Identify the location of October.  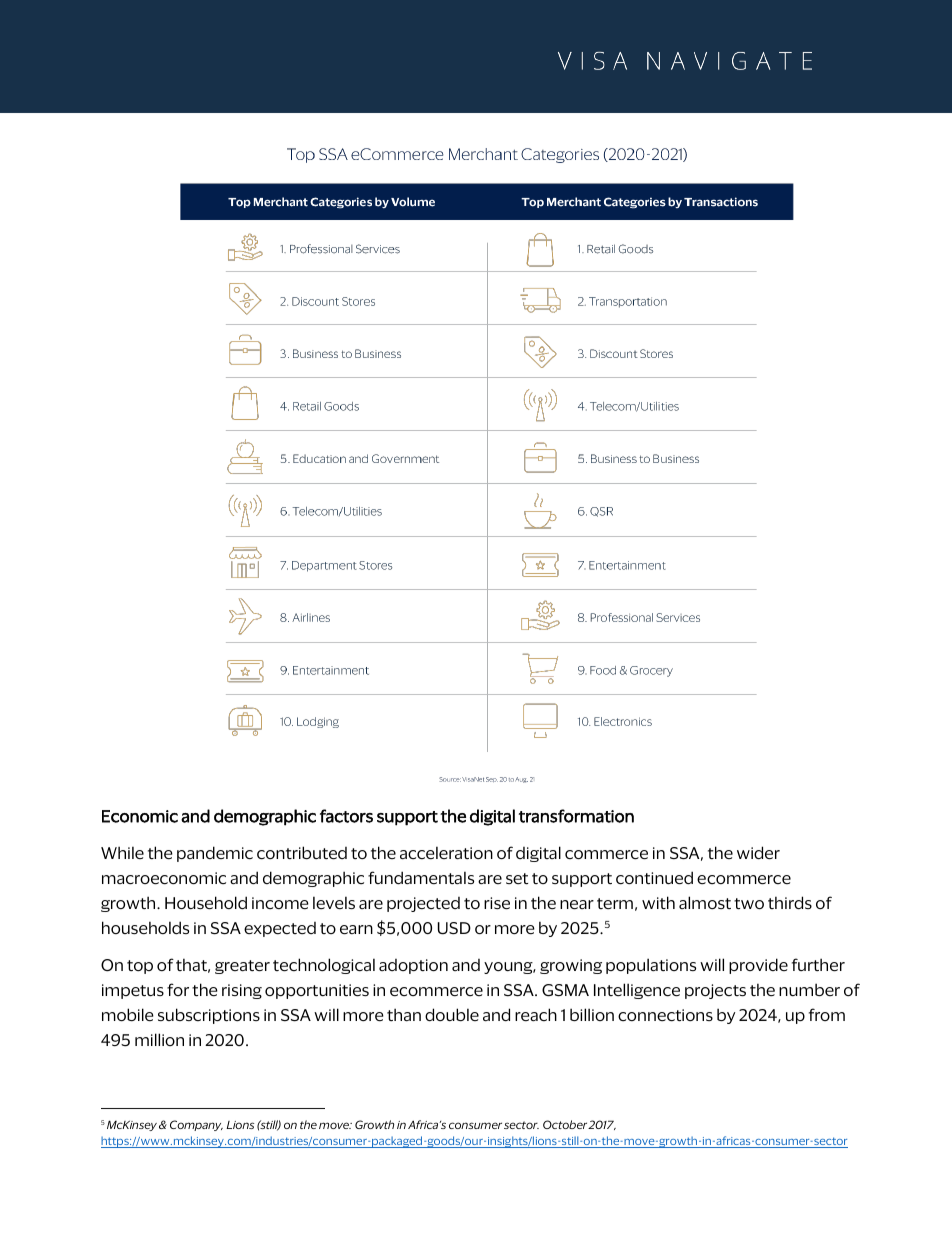
(566, 1124).
